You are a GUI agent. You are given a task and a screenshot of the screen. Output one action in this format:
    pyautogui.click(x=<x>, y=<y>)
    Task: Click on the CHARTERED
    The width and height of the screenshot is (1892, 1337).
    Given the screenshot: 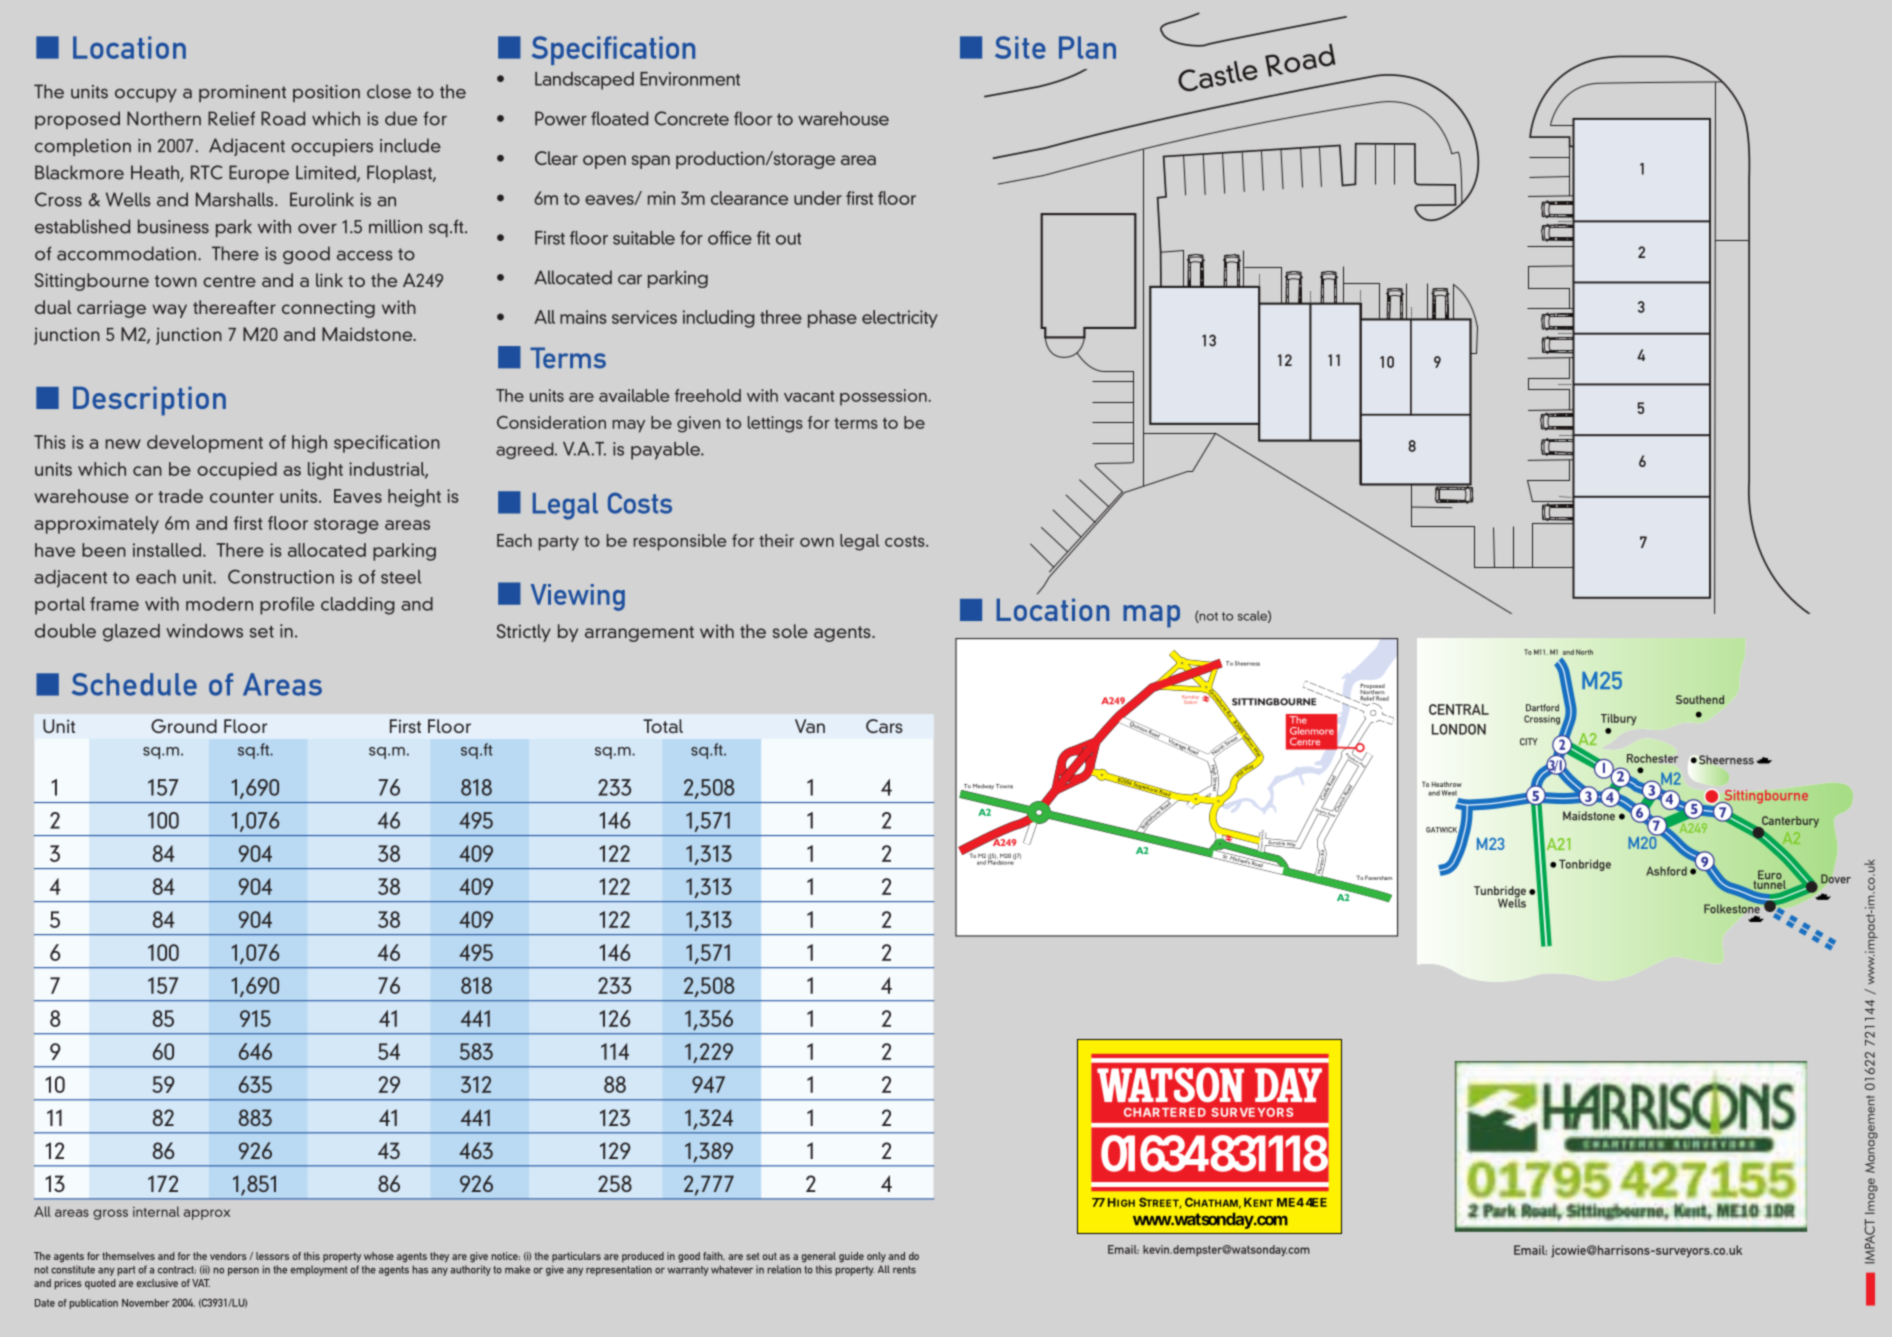 What is the action you would take?
    pyautogui.click(x=1165, y=1112)
